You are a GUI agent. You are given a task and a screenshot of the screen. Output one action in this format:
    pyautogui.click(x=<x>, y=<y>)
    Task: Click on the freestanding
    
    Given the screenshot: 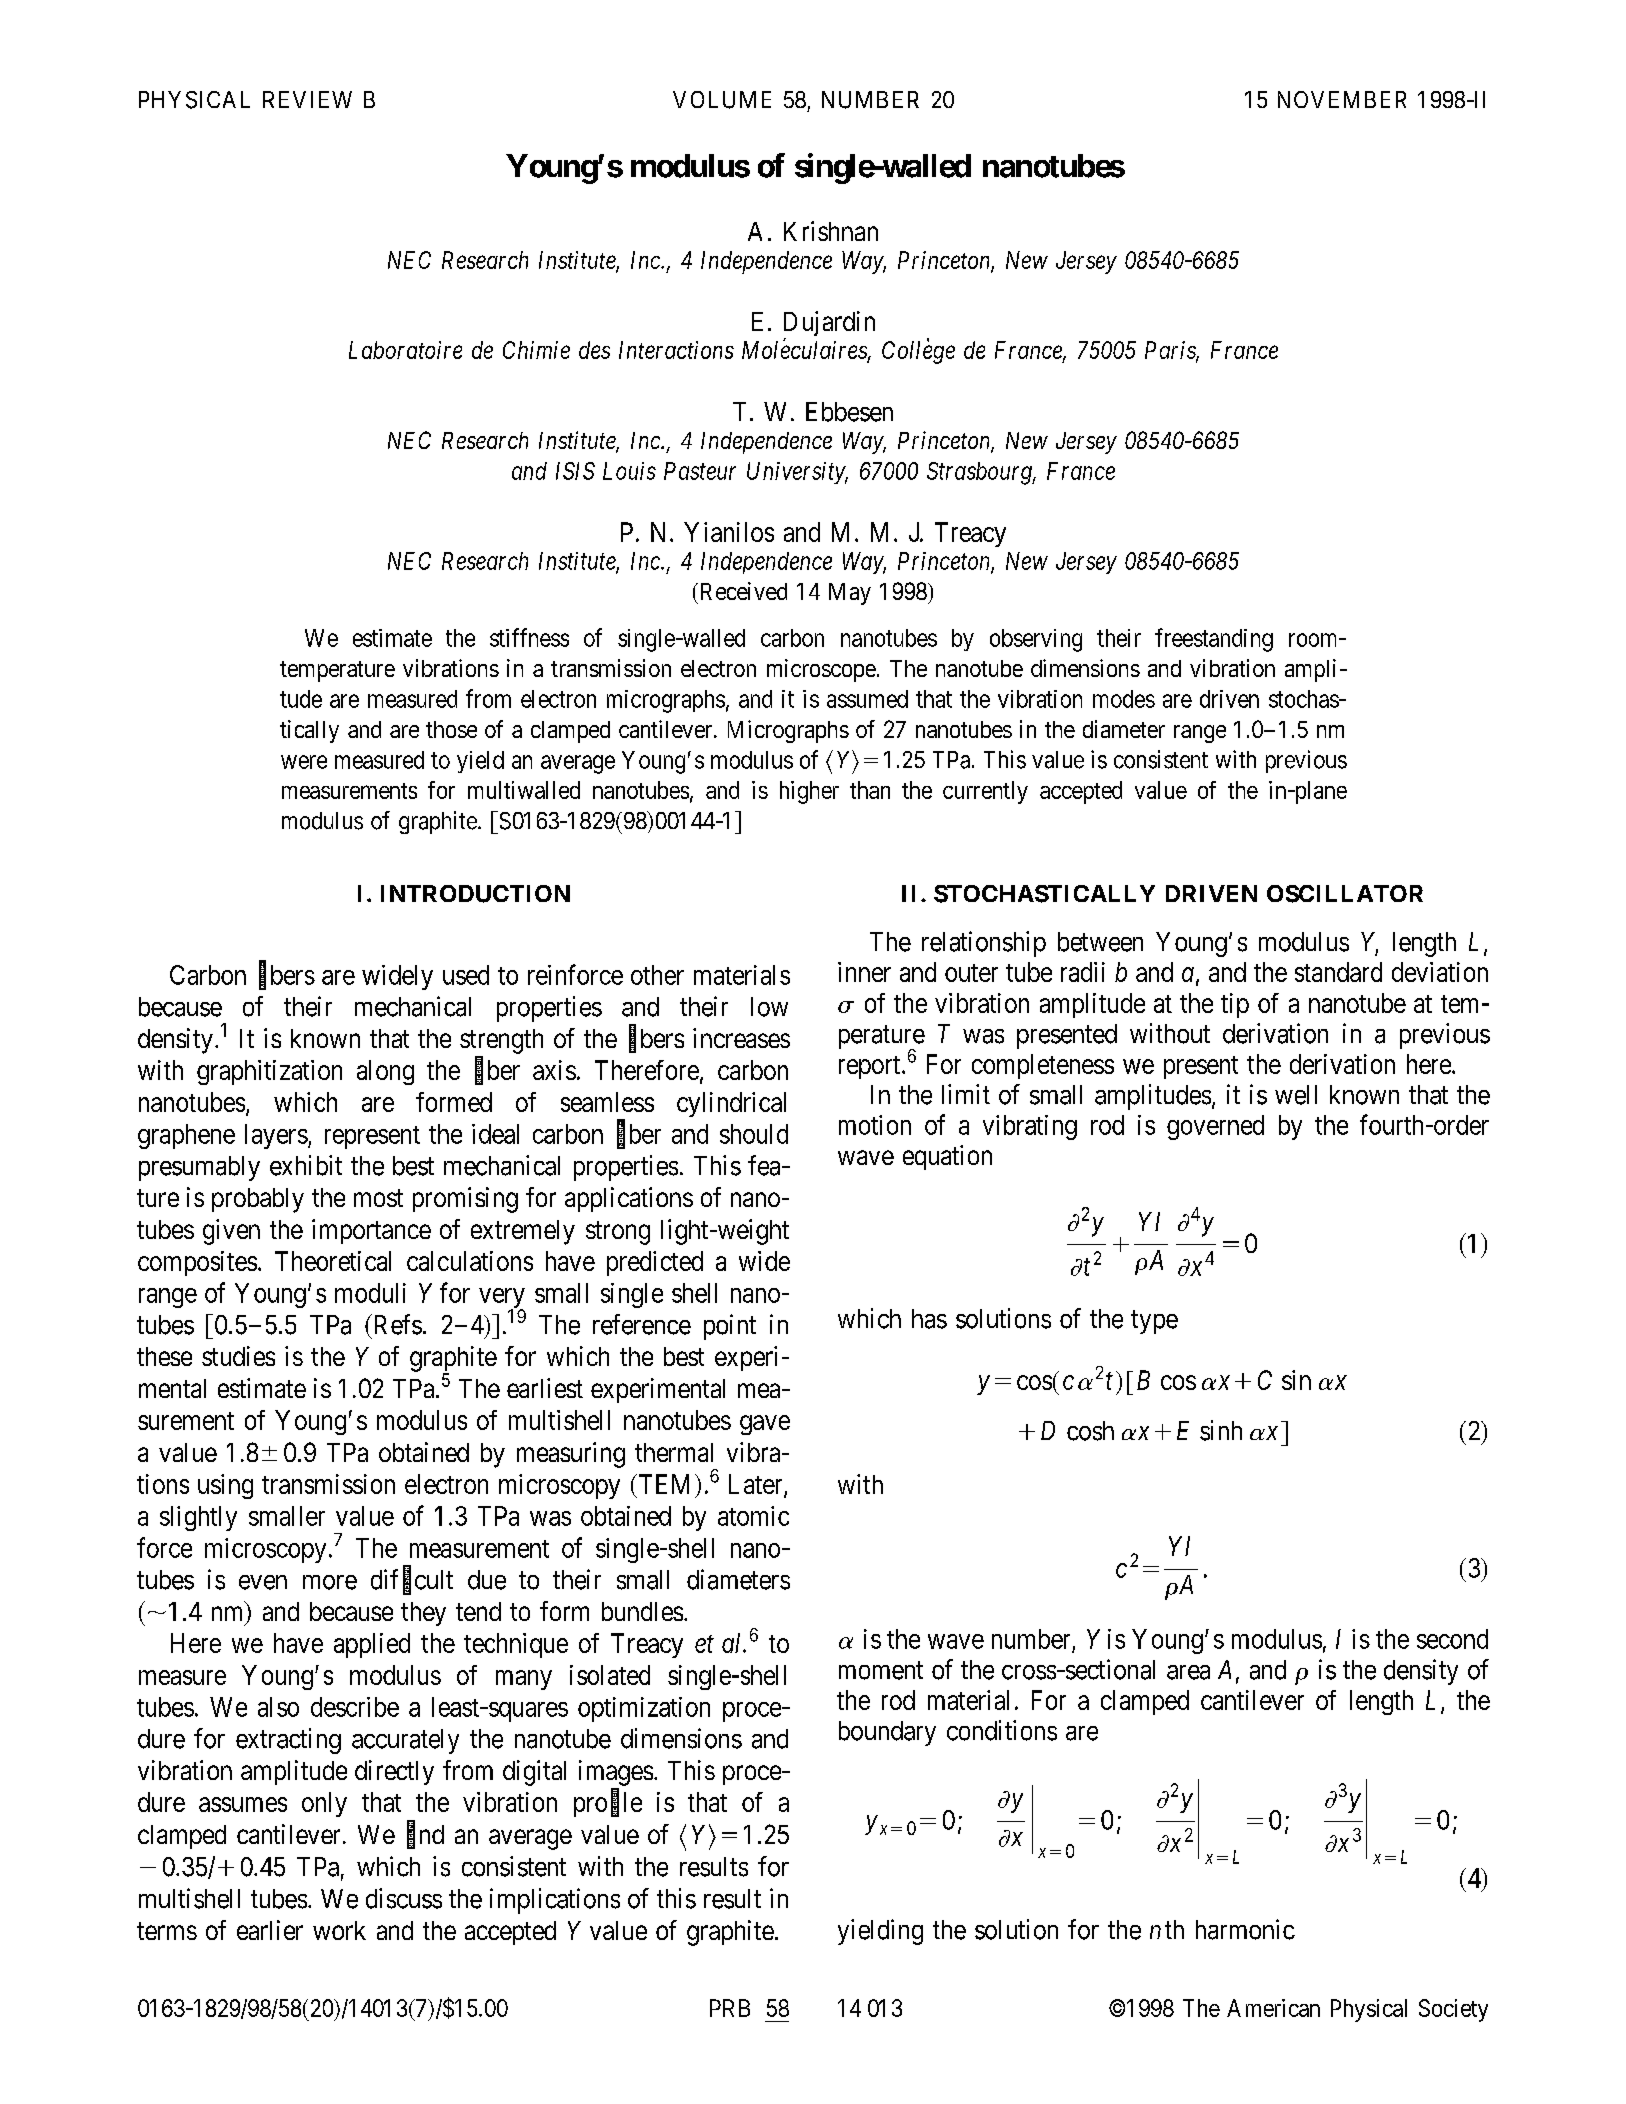 What is the action you would take?
    pyautogui.click(x=1214, y=640)
